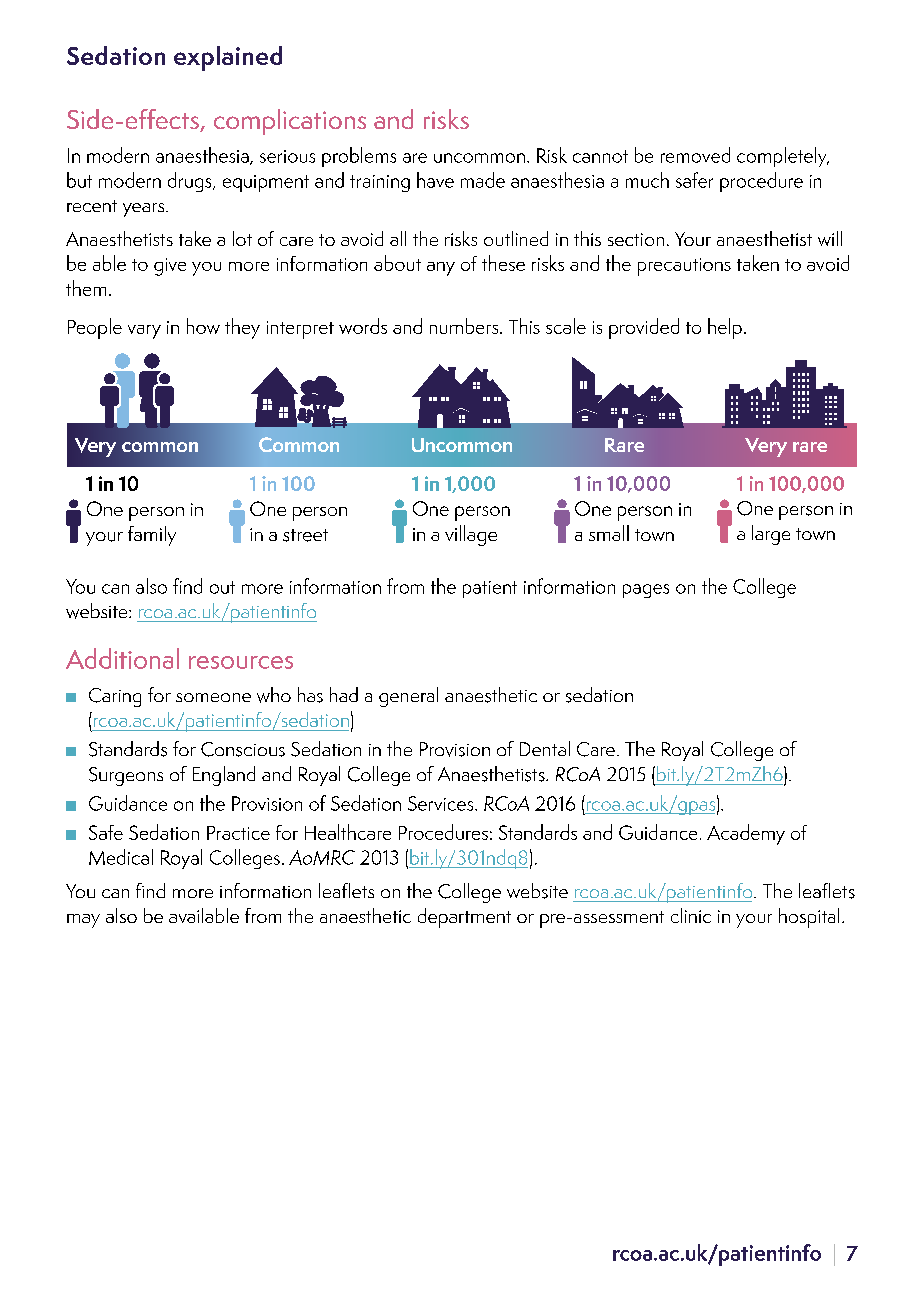 The height and width of the document is (1308, 924). I want to click on department, so click(464, 918).
